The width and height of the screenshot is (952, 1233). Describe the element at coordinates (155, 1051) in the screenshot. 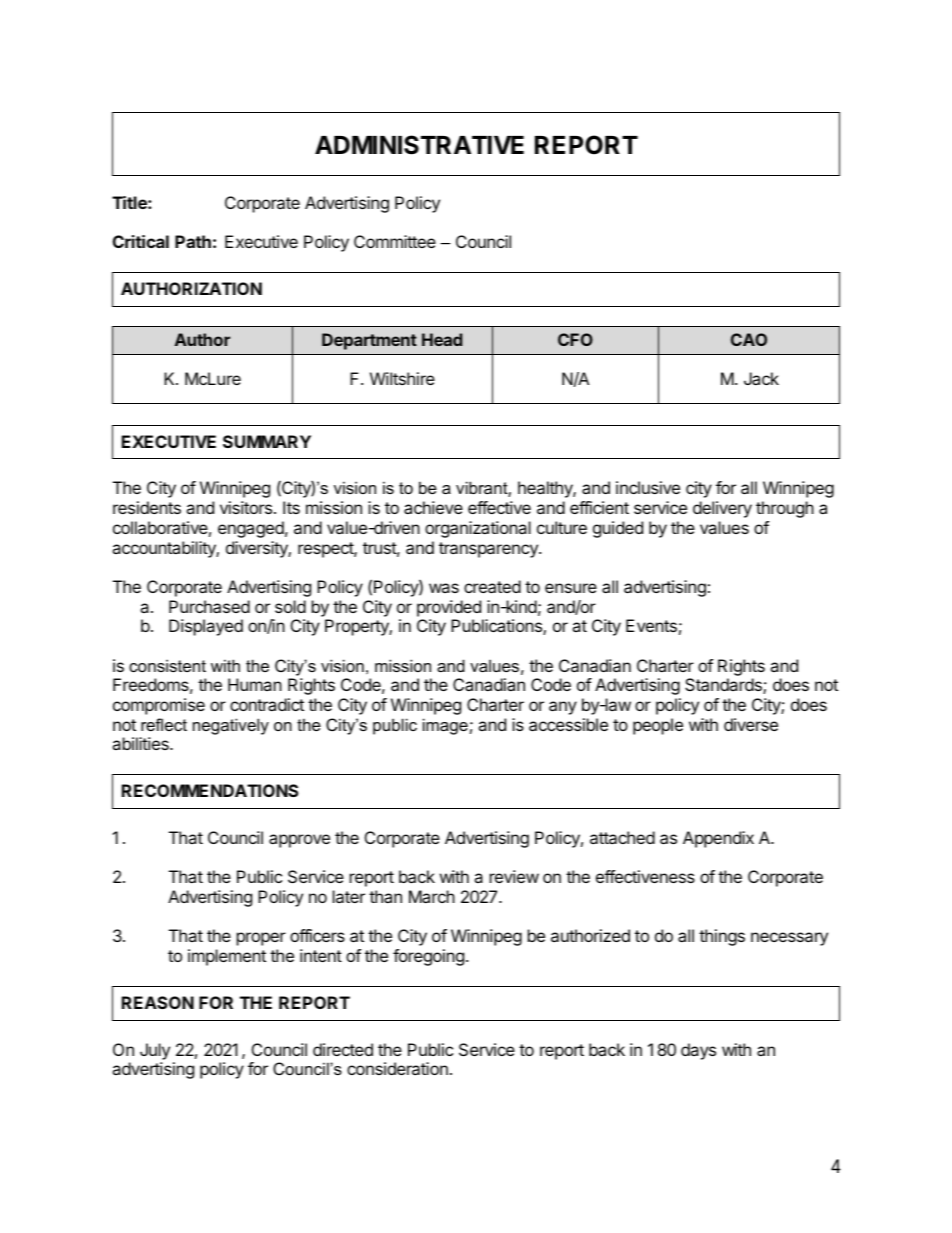

I see `July` at that location.
